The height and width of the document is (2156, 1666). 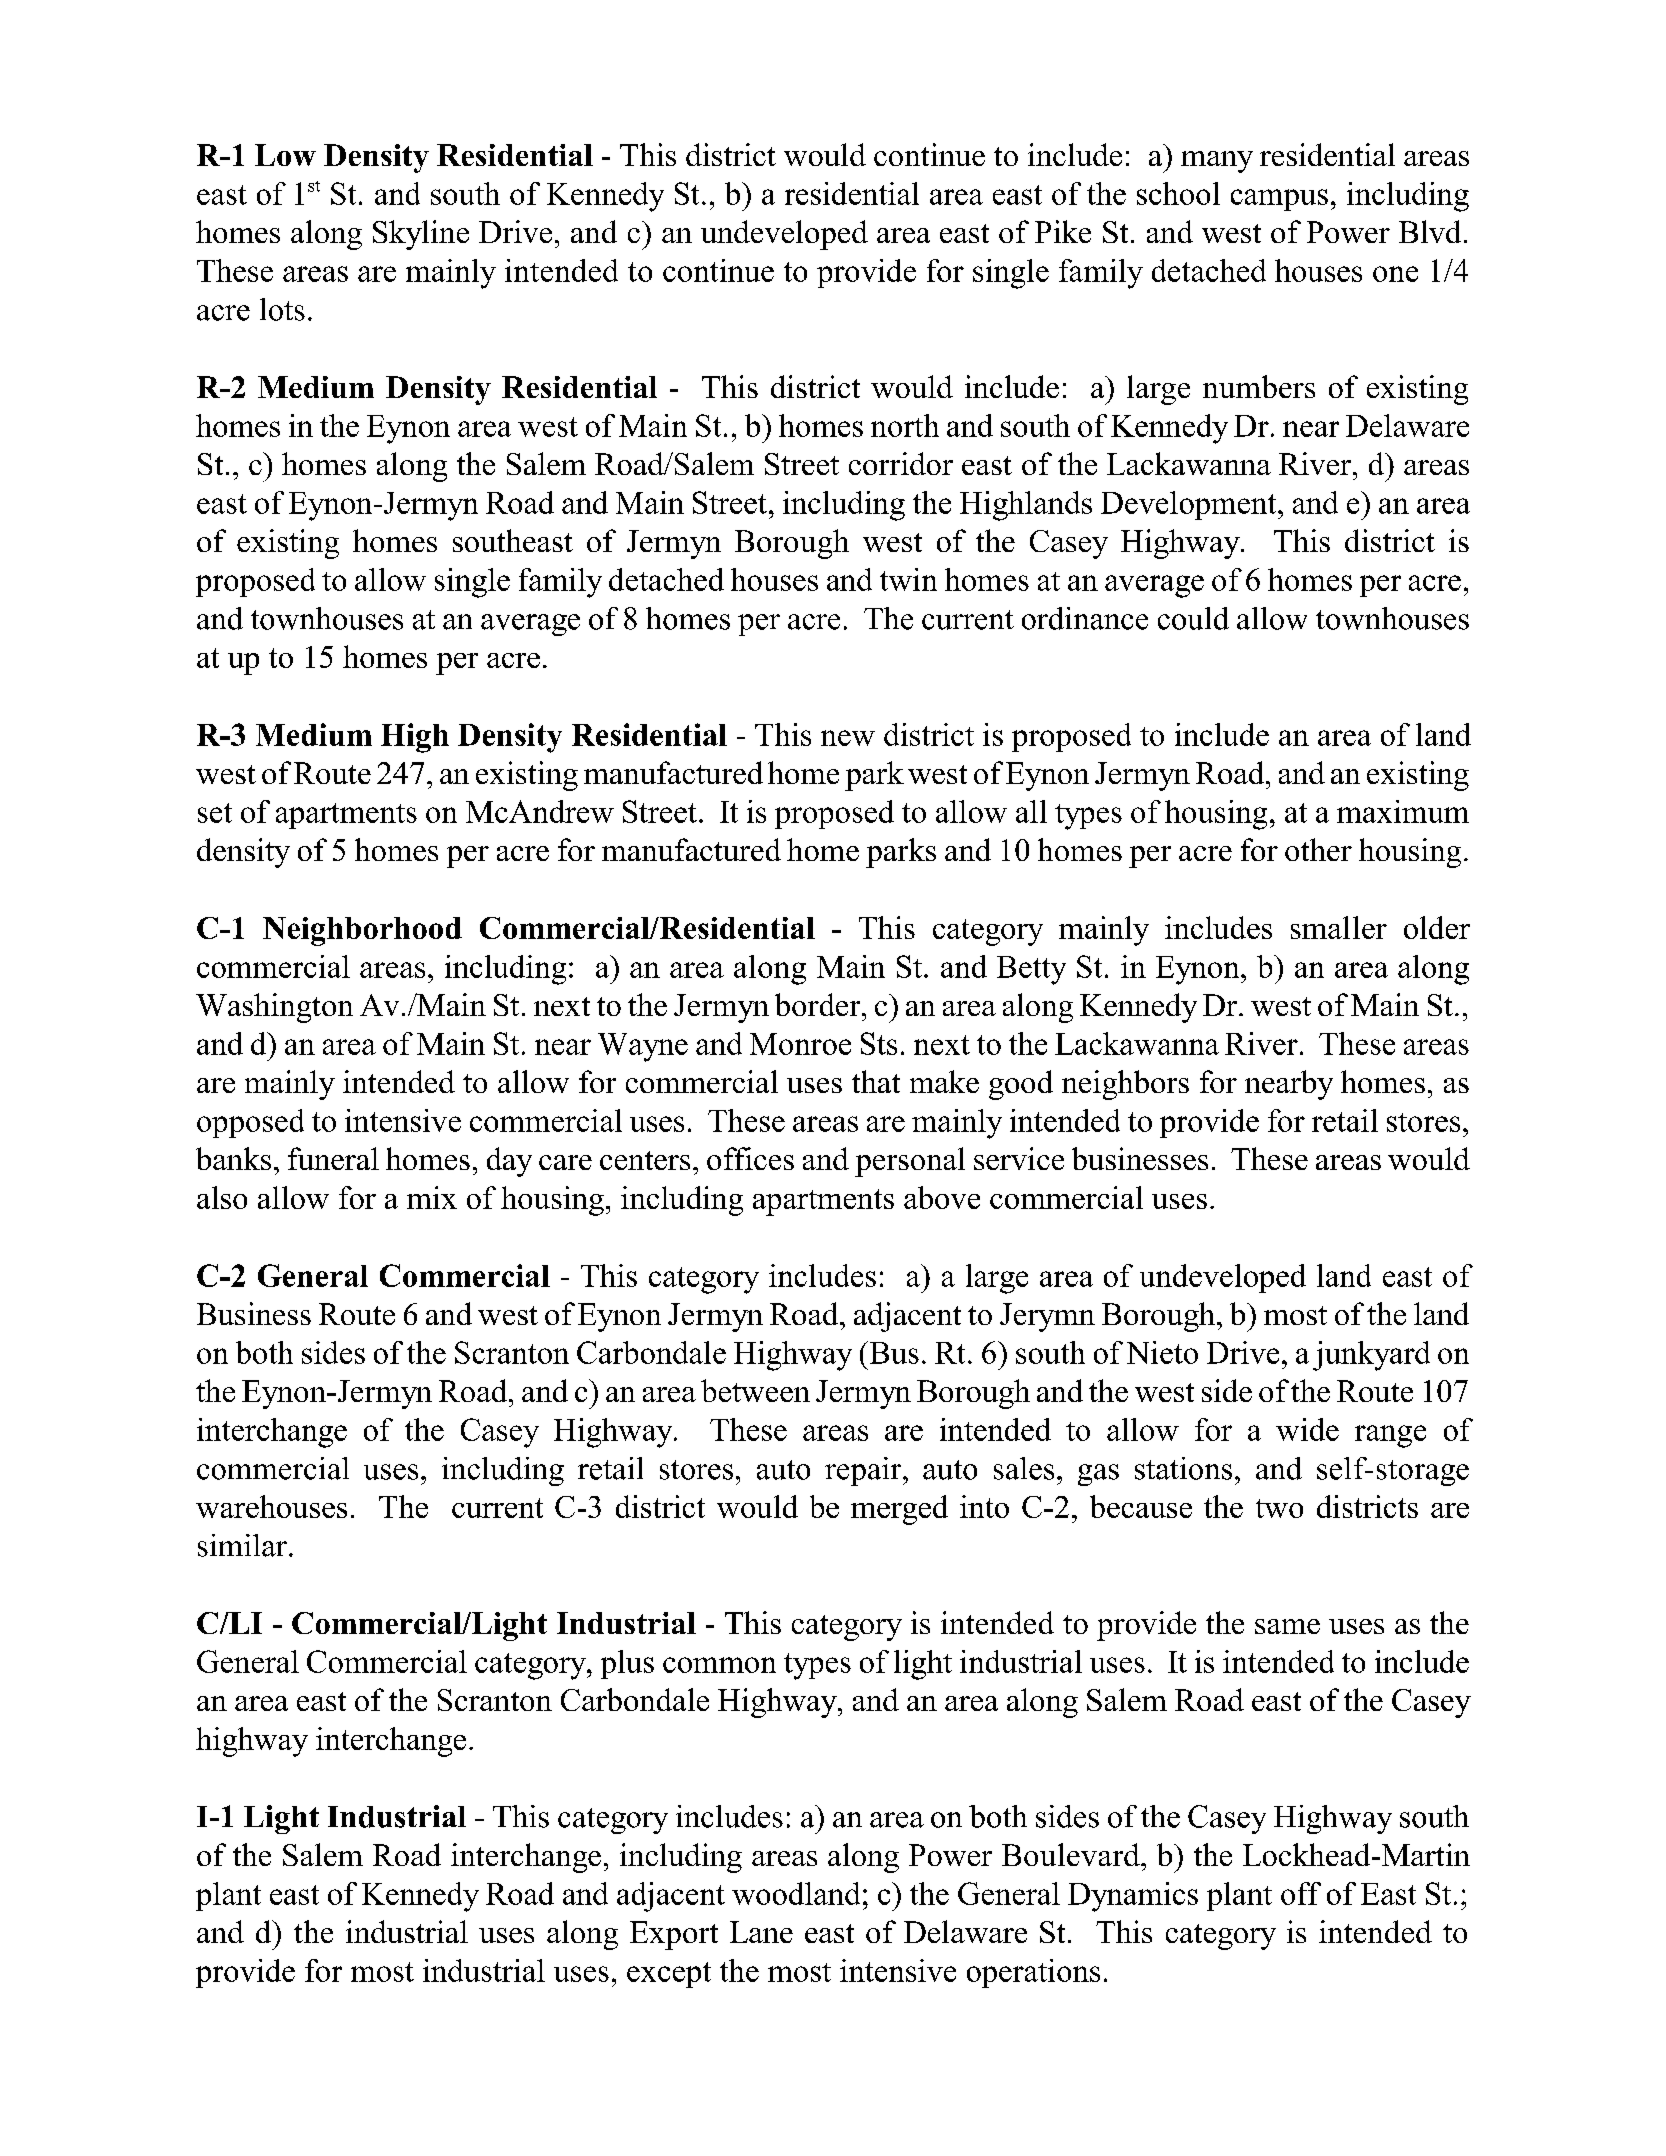 I want to click on Export, so click(x=674, y=1935).
